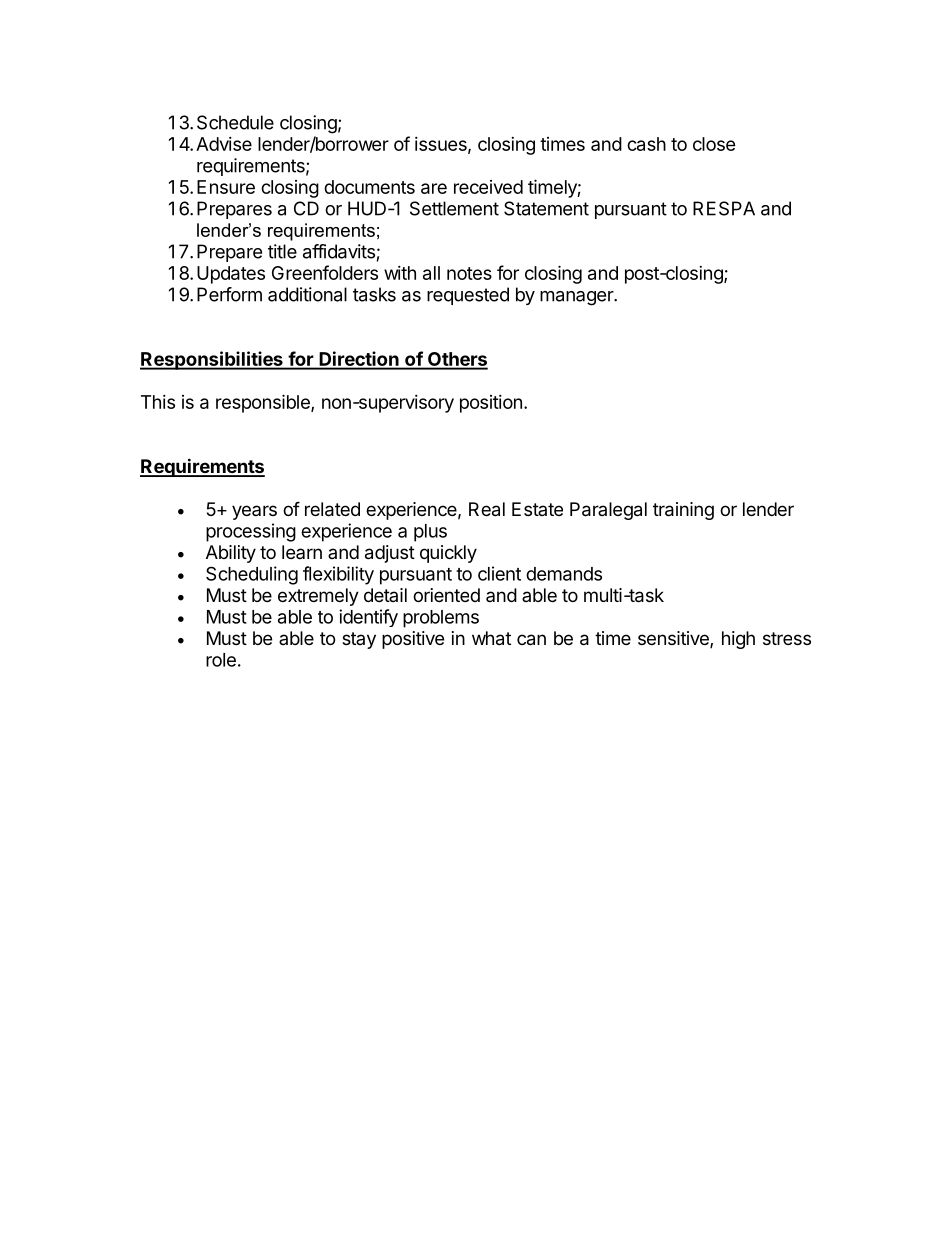 This page has width=952, height=1233. I want to click on high, so click(738, 640).
